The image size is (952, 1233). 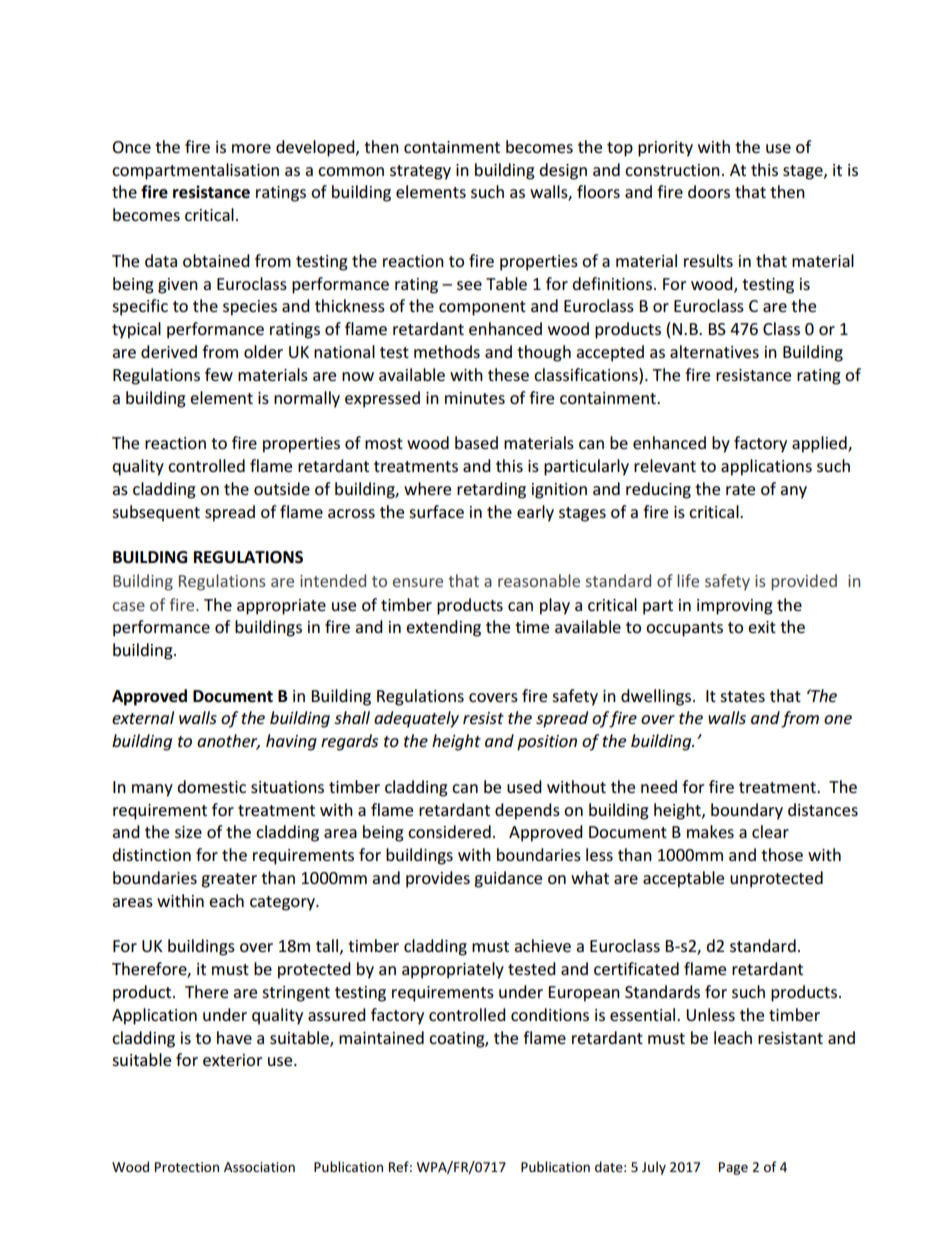 What do you see at coordinates (714, 351) in the document?
I see `alternatives` at bounding box center [714, 351].
